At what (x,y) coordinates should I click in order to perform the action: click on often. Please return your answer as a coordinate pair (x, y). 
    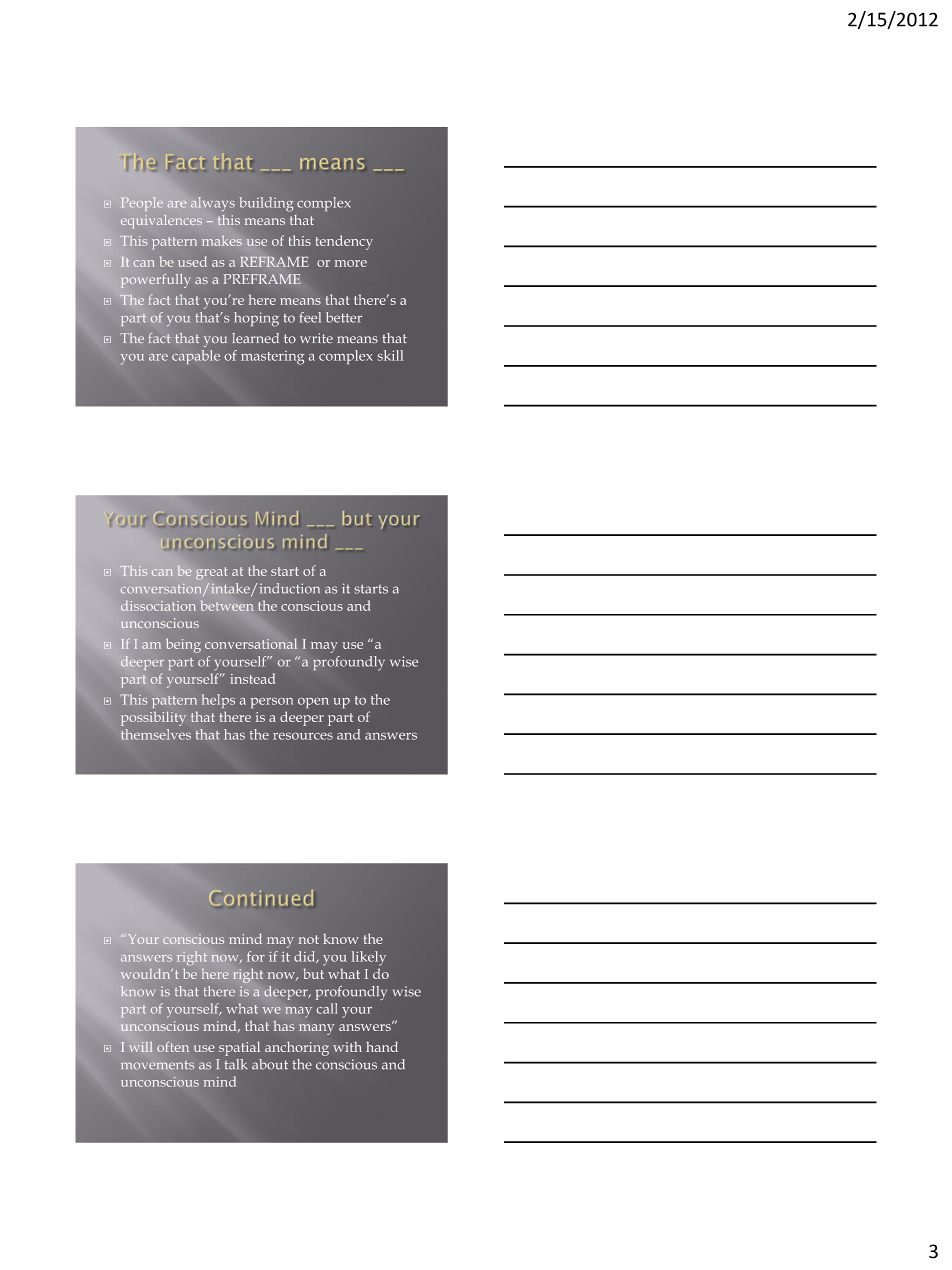
    Looking at the image, I should click on (173, 1046).
